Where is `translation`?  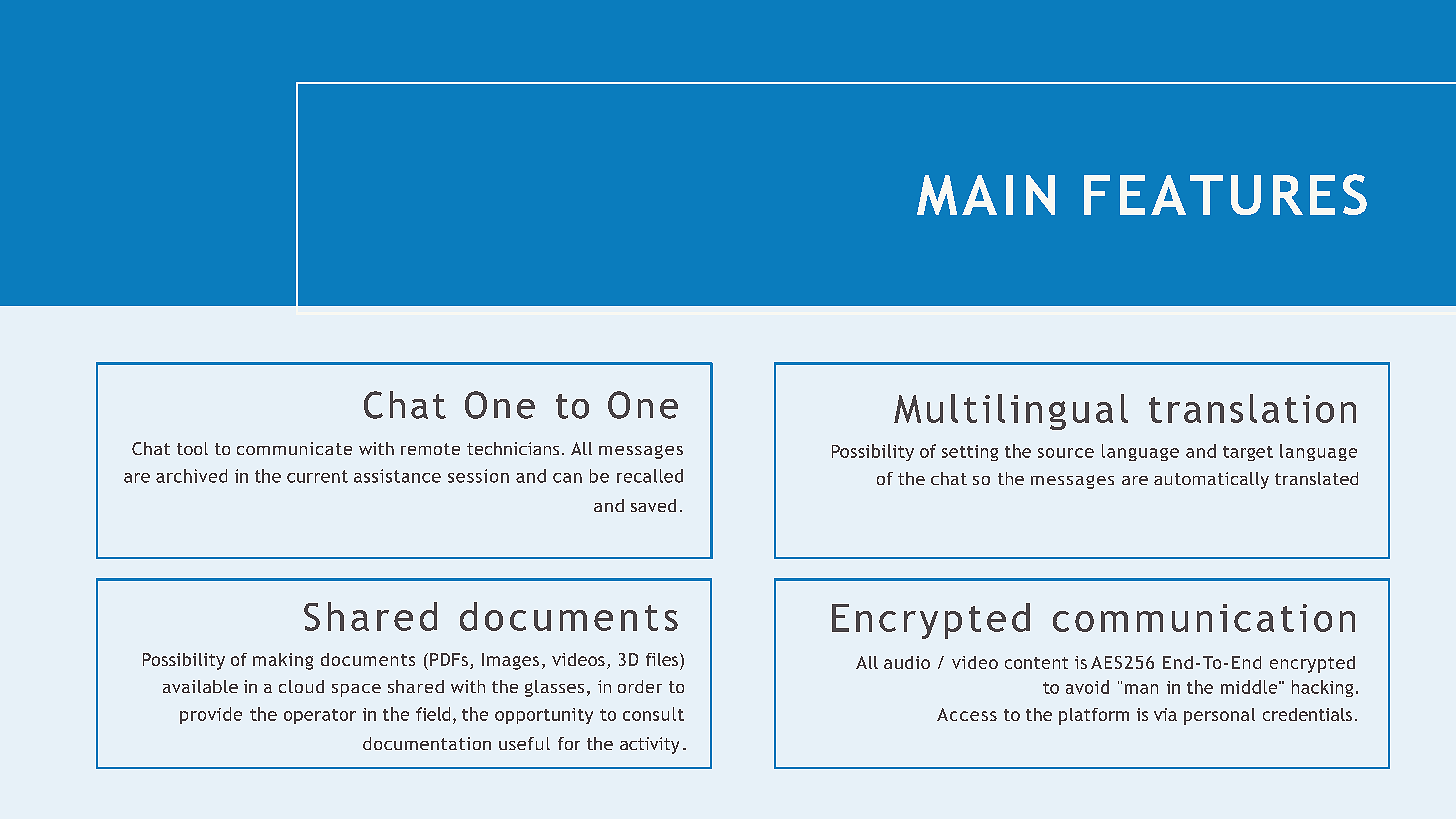 translation is located at coordinates (1252, 408).
